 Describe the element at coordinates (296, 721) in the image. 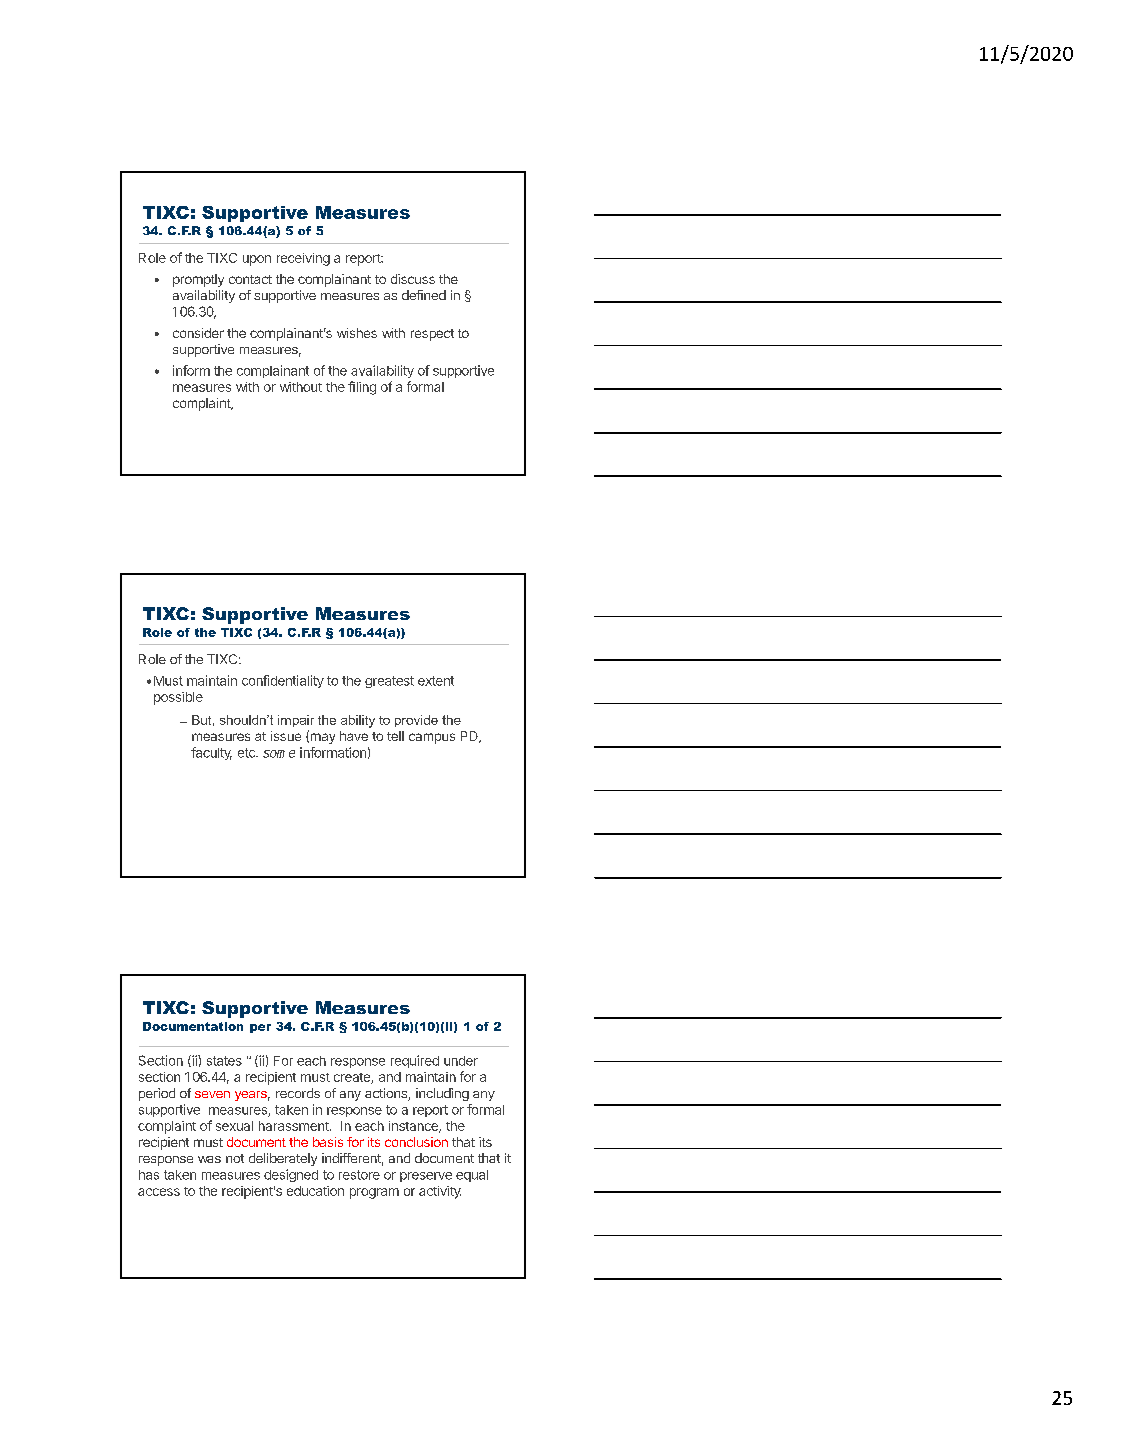

I see `impair` at that location.
